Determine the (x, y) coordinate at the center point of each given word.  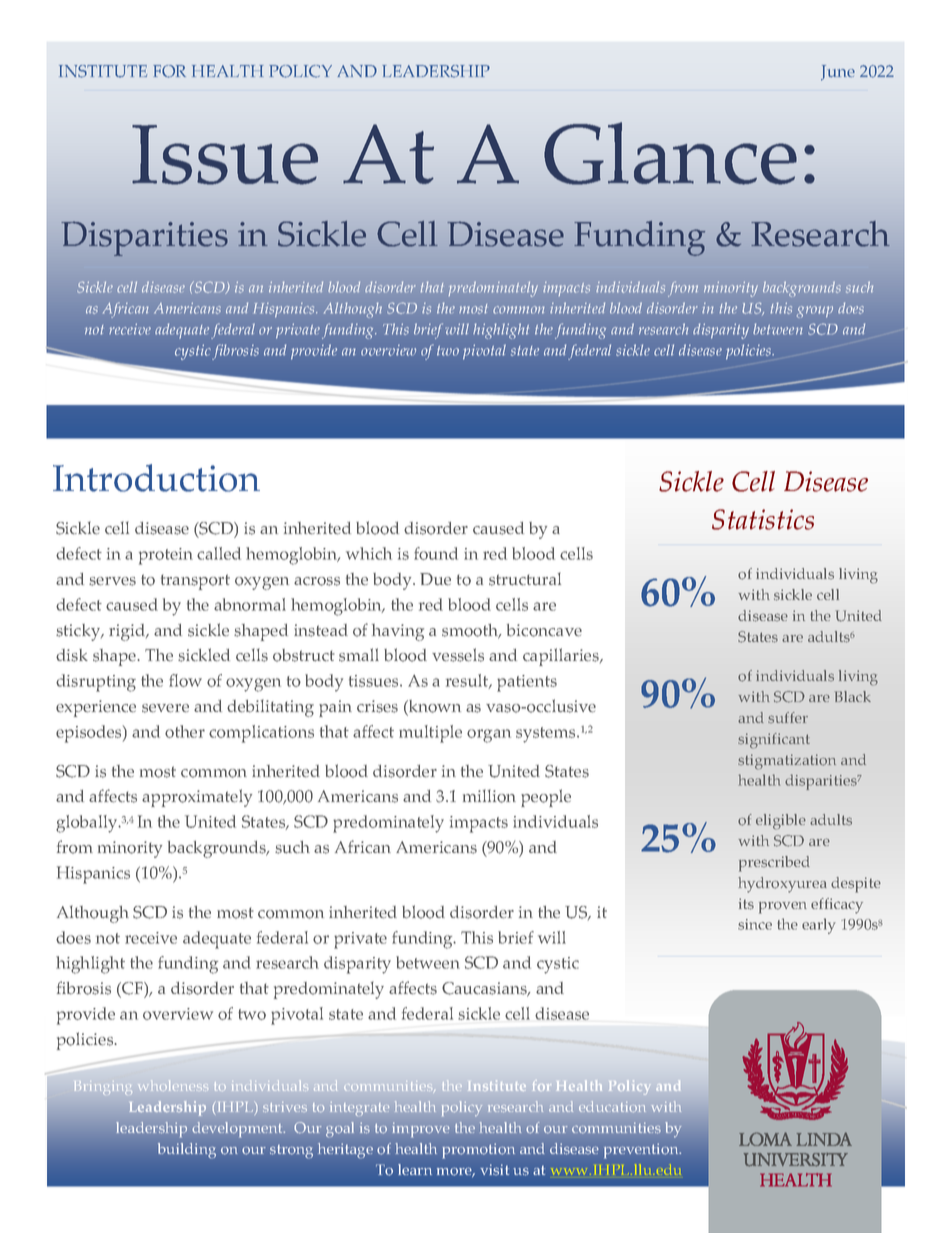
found (436, 553)
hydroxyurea (782, 885)
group (815, 312)
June (838, 73)
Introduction (156, 478)
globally (88, 824)
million (489, 796)
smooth (471, 631)
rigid (128, 632)
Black (852, 696)
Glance (670, 153)
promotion (478, 1151)
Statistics (763, 519)
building (187, 1151)
